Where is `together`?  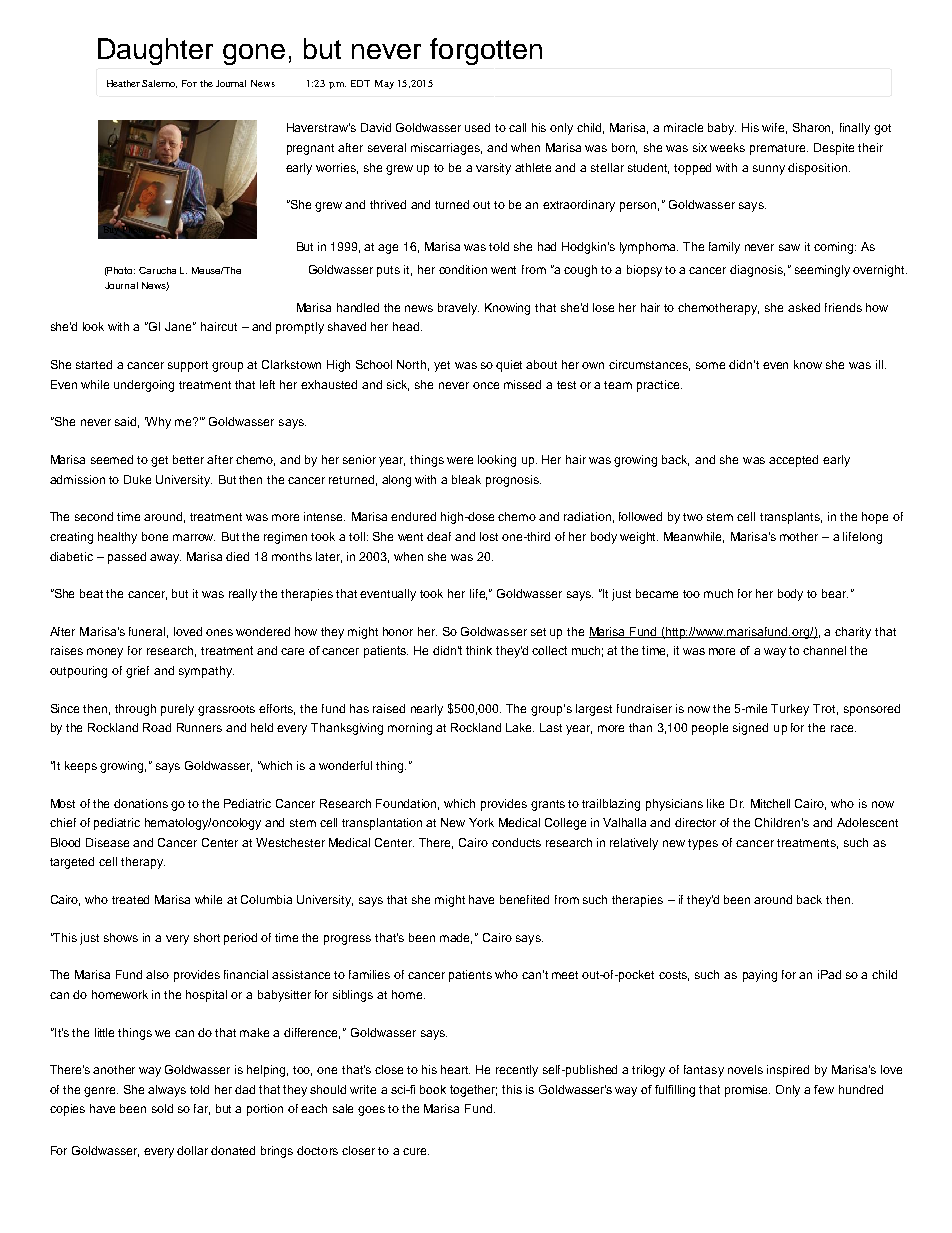 together is located at coordinates (473, 1091).
